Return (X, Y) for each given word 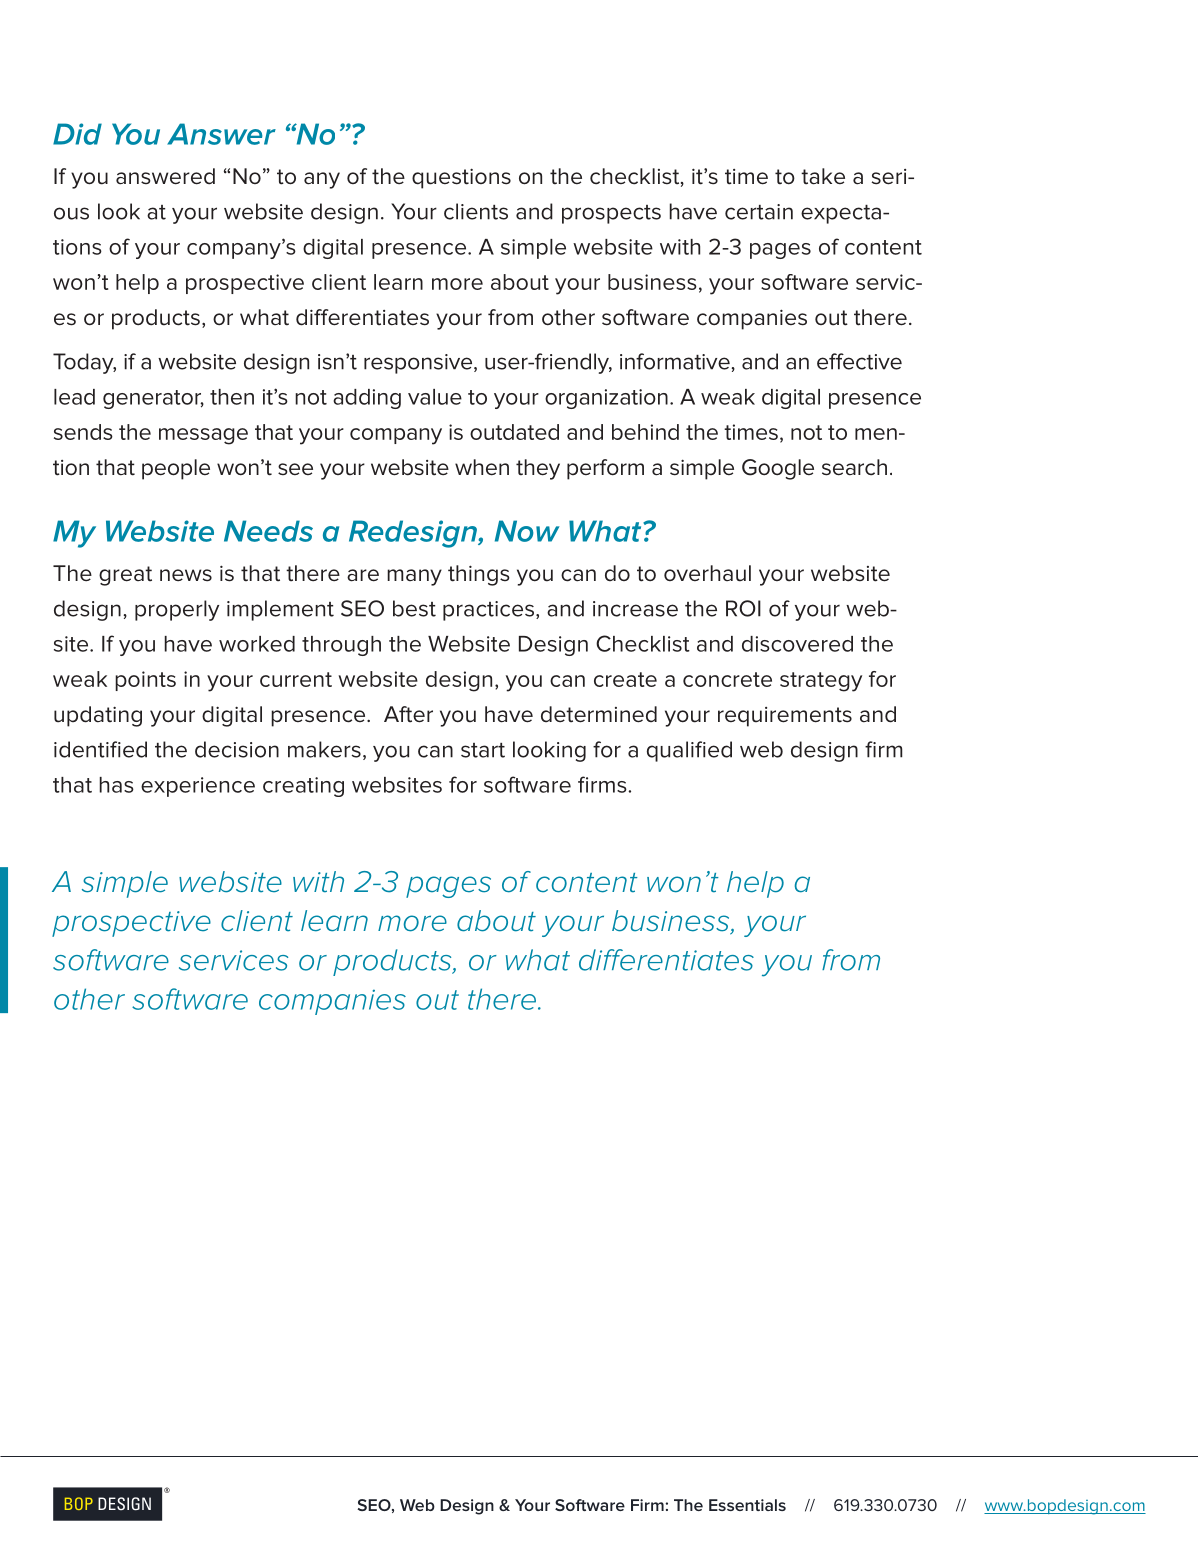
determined (599, 714)
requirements (785, 717)
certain (759, 212)
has (117, 785)
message (203, 436)
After (408, 714)
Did (77, 134)
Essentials (747, 1505)
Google (778, 469)
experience (198, 787)
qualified (689, 751)
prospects (611, 214)
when (482, 467)
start (483, 750)
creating (303, 787)
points (145, 681)
